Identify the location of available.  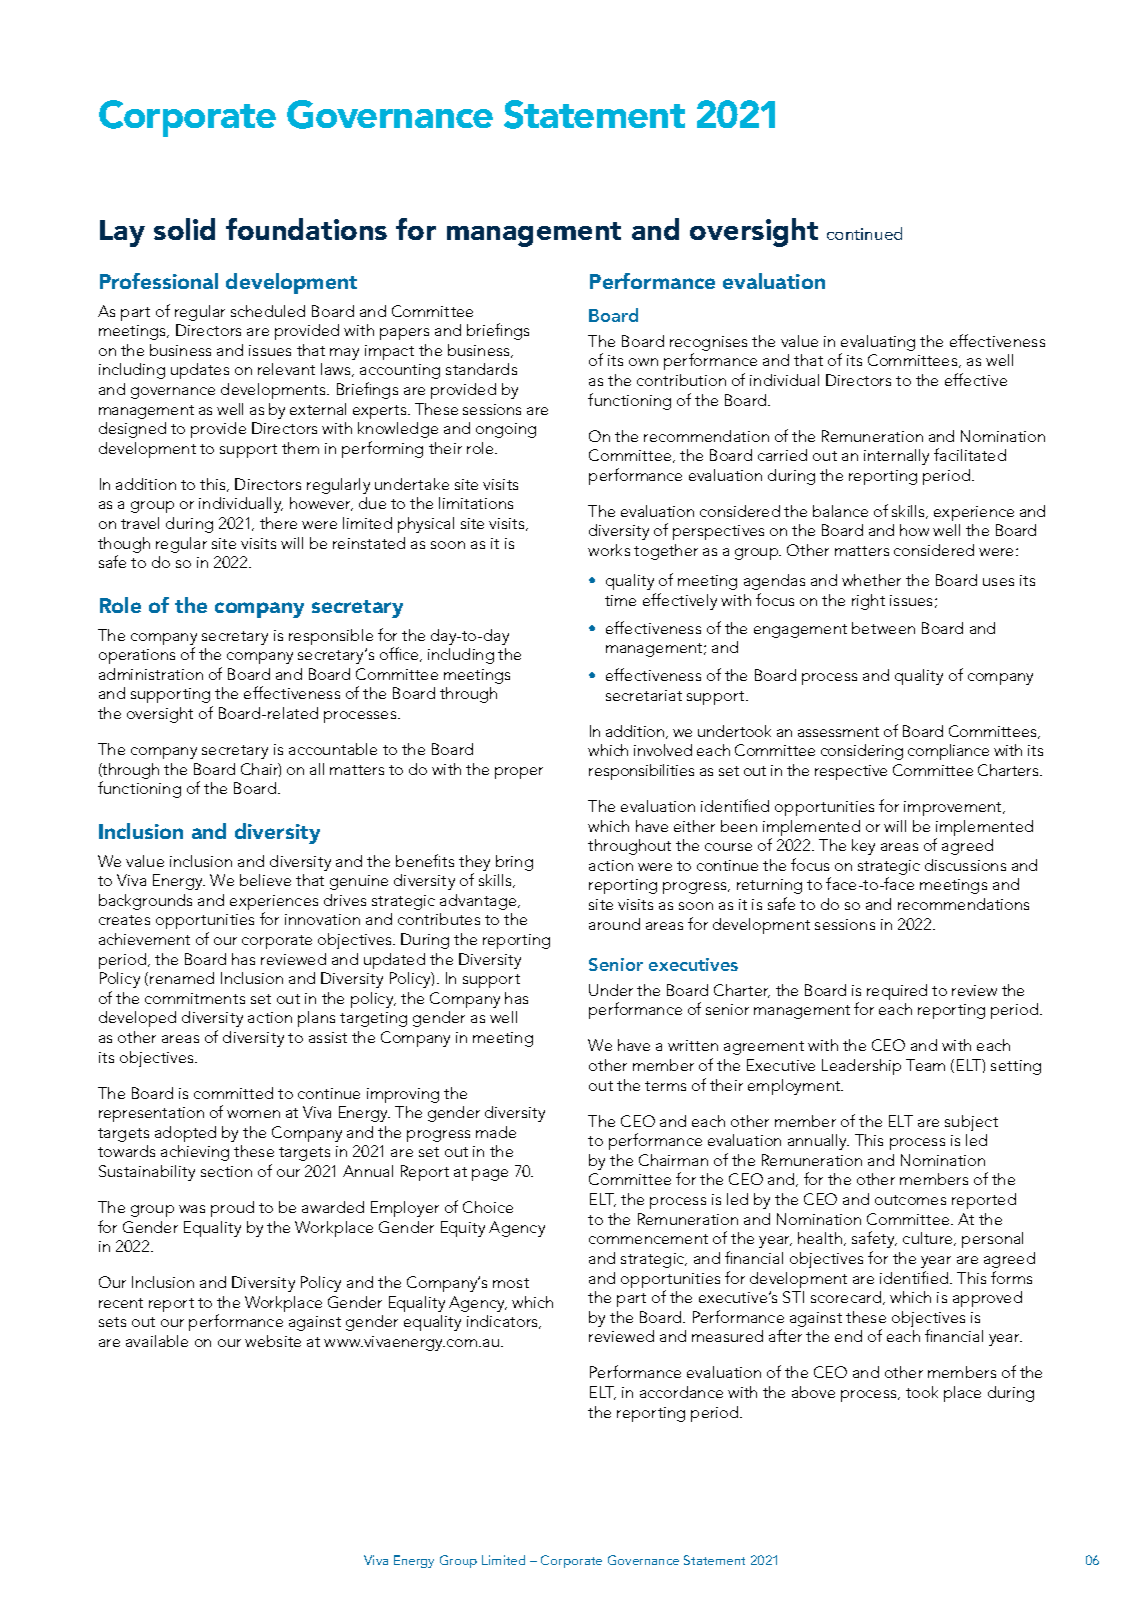
(157, 1341).
